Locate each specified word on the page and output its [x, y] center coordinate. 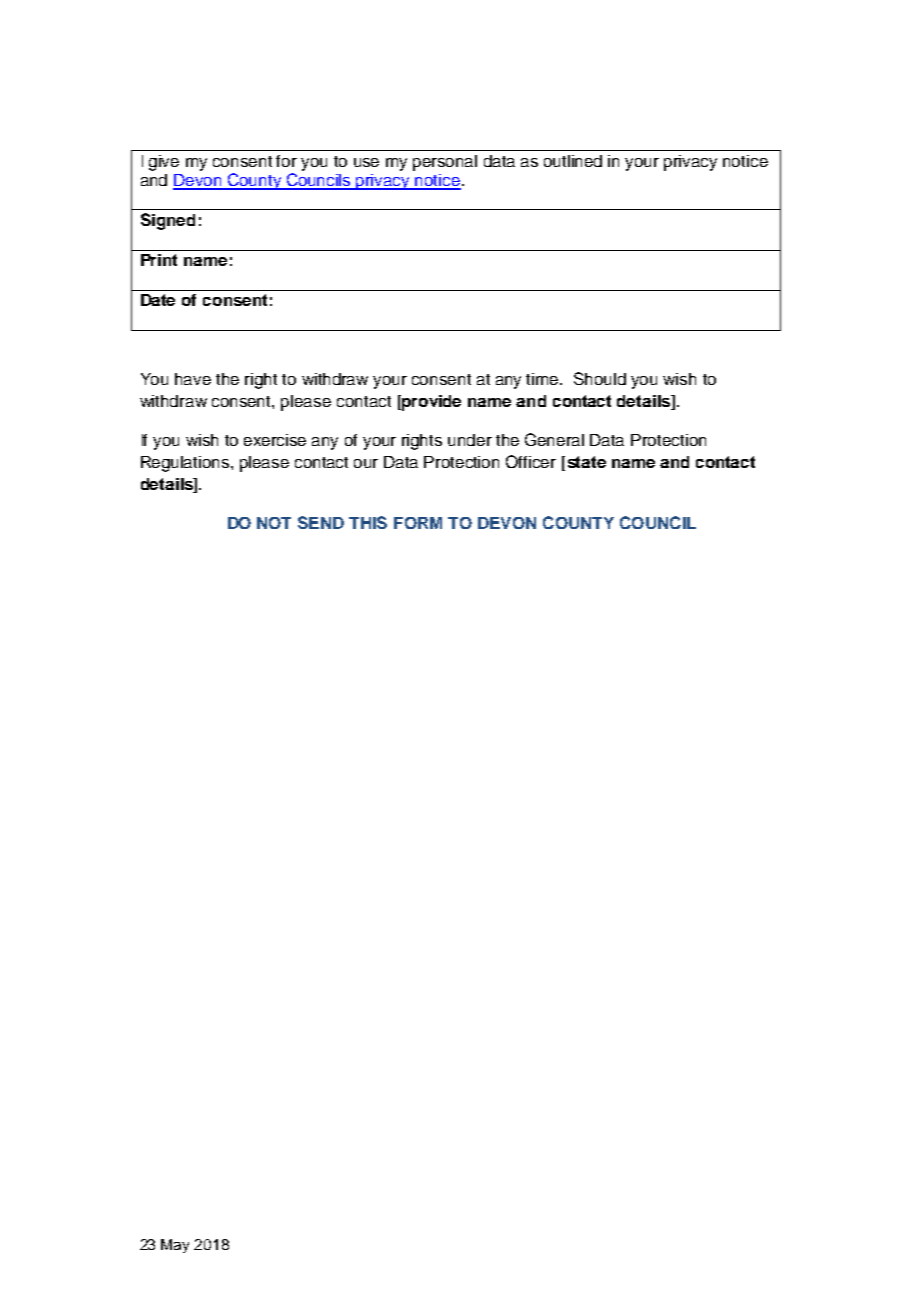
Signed [168, 221]
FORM [418, 523]
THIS [368, 522]
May [175, 1246]
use [366, 162]
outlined [573, 161]
